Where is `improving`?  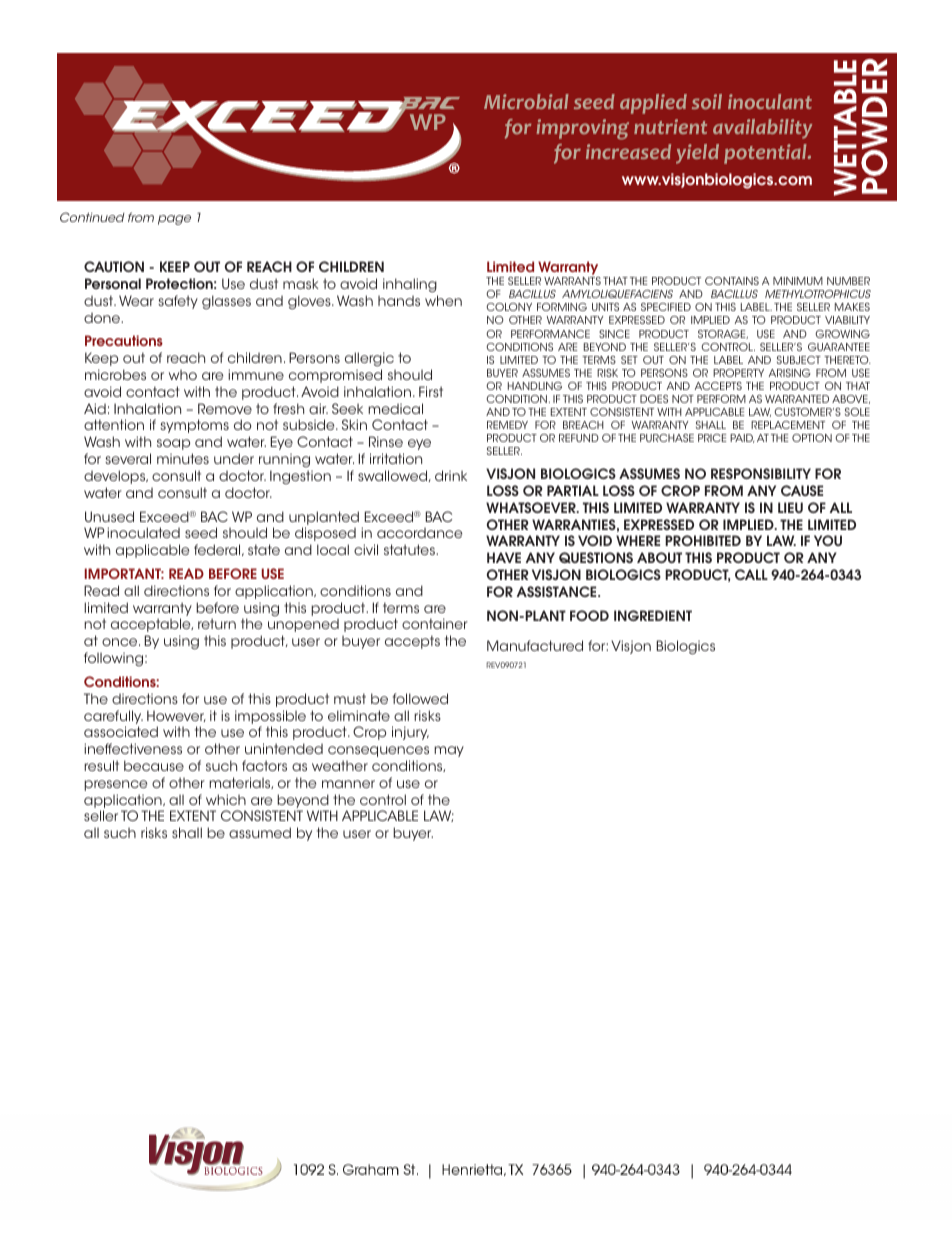
improving is located at coordinates (583, 129).
